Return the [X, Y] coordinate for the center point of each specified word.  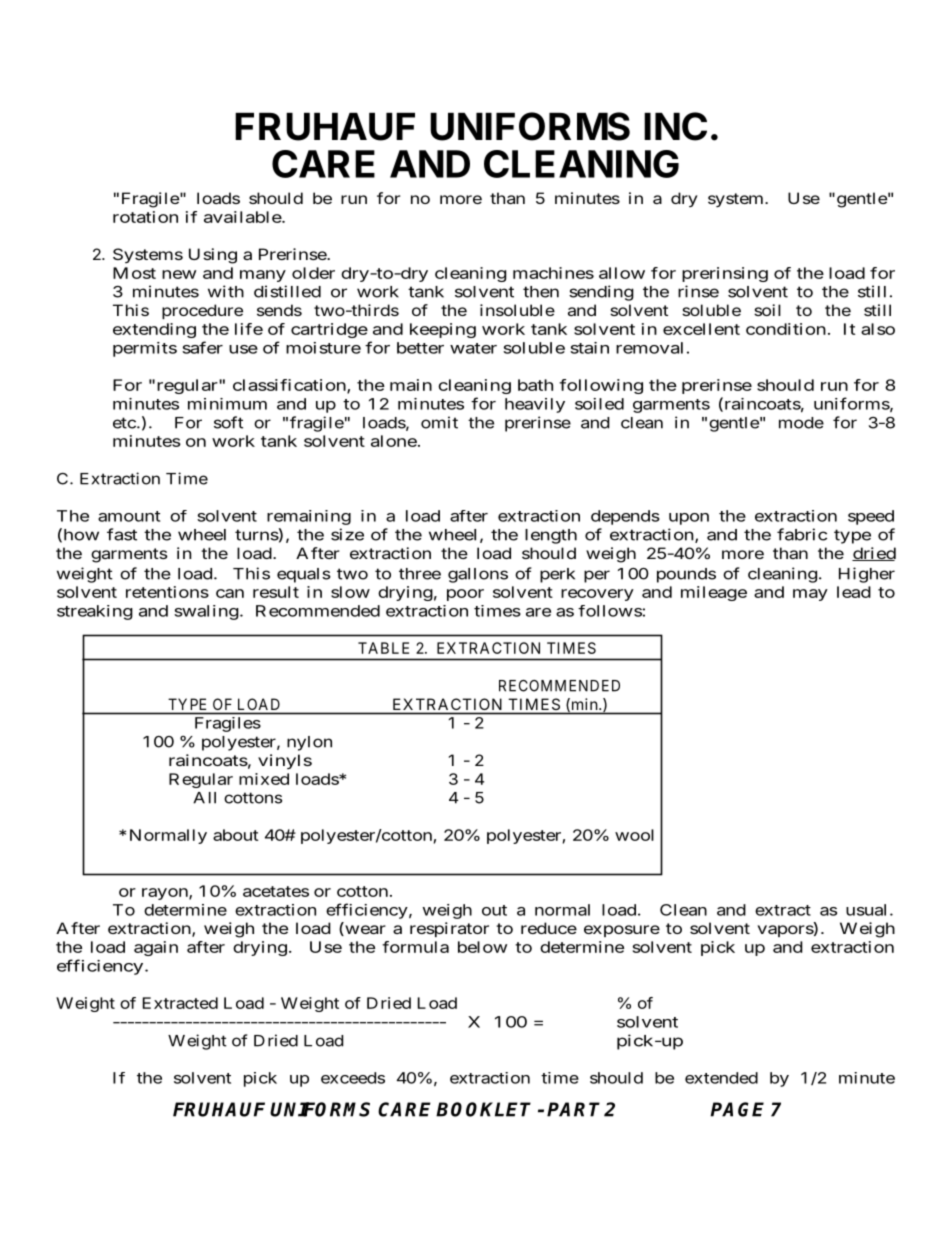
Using [213, 256]
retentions [167, 592]
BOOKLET [483, 1109]
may [810, 595]
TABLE [383, 648]
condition [786, 329]
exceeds [353, 1078]
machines [553, 273]
